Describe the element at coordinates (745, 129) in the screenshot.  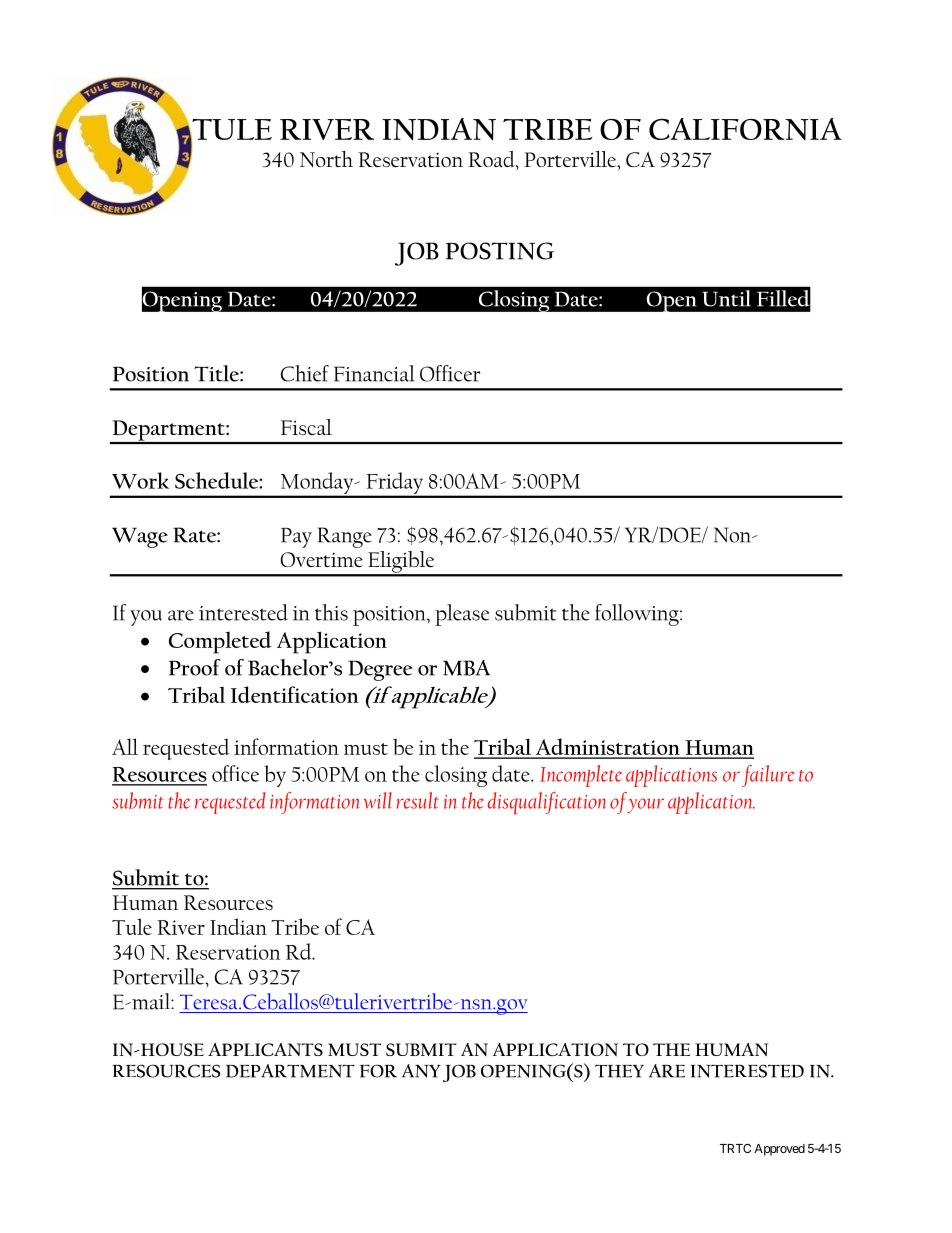
I see `CALIFORNIA` at that location.
